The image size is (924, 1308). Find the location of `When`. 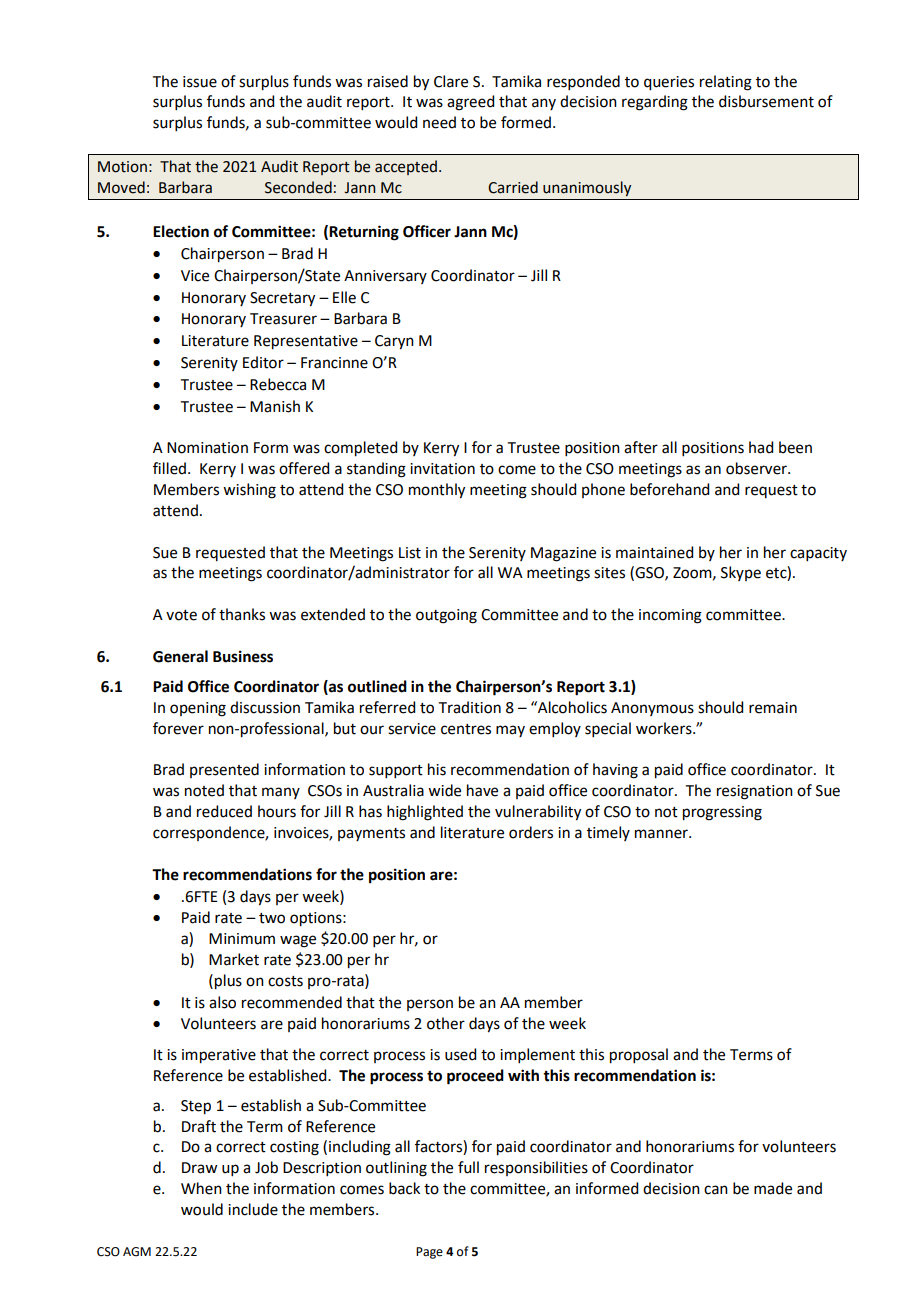

When is located at coordinates (201, 1188).
